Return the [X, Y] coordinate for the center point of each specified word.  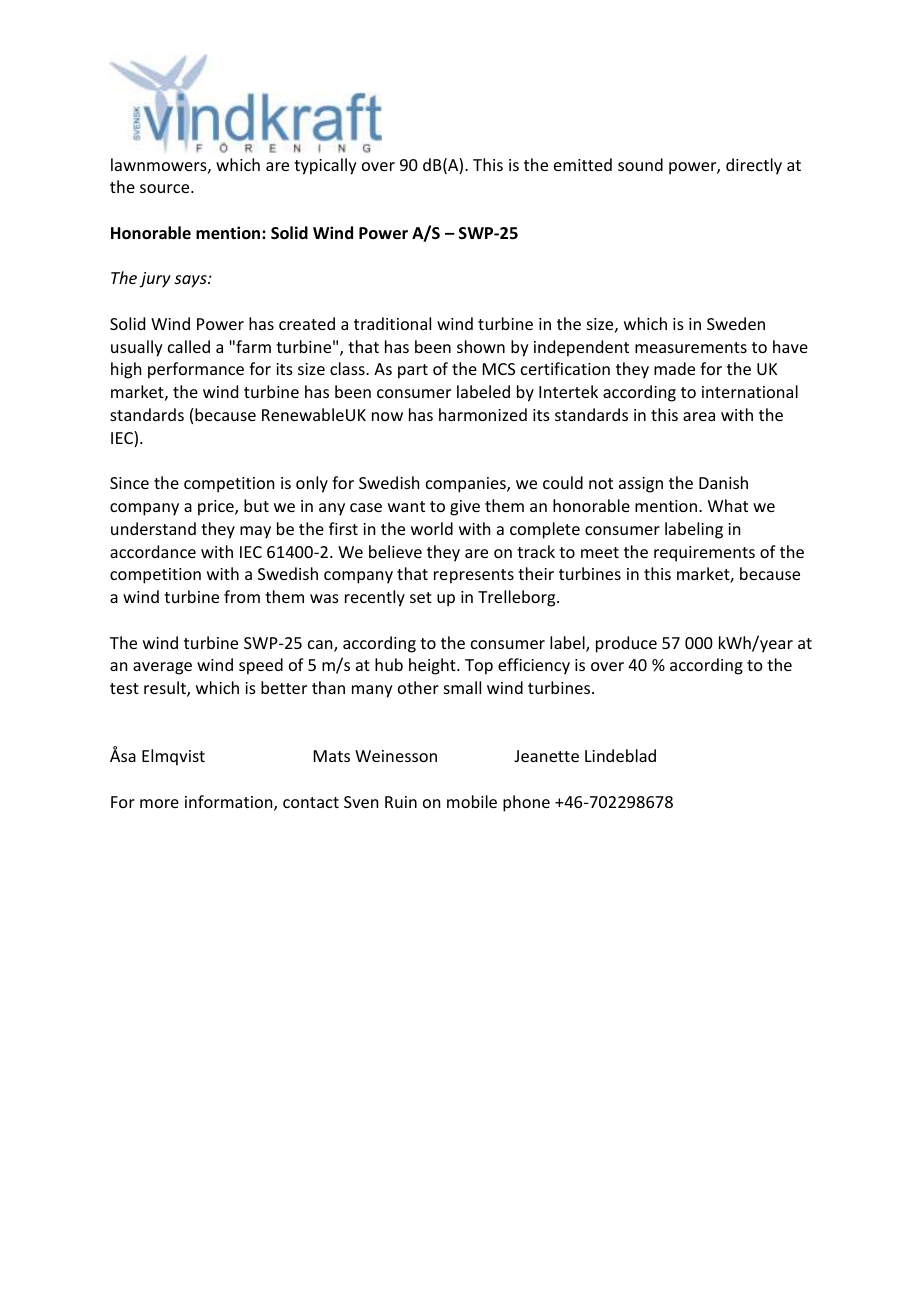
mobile [472, 801]
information [230, 803]
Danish [723, 482]
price [217, 508]
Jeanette [546, 756]
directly [754, 166]
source [166, 188]
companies [467, 485]
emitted [583, 164]
